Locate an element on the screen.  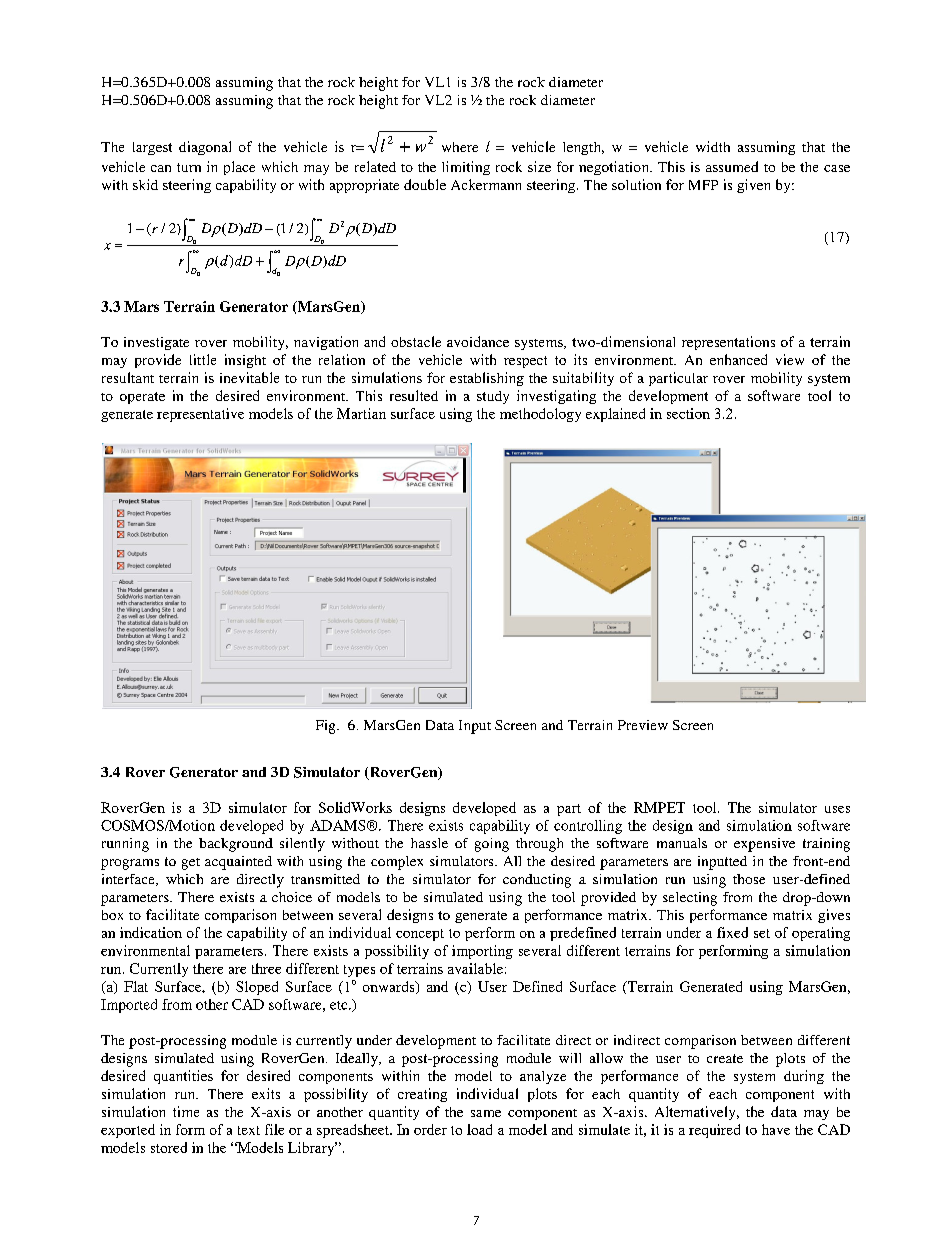
uses is located at coordinates (837, 809).
